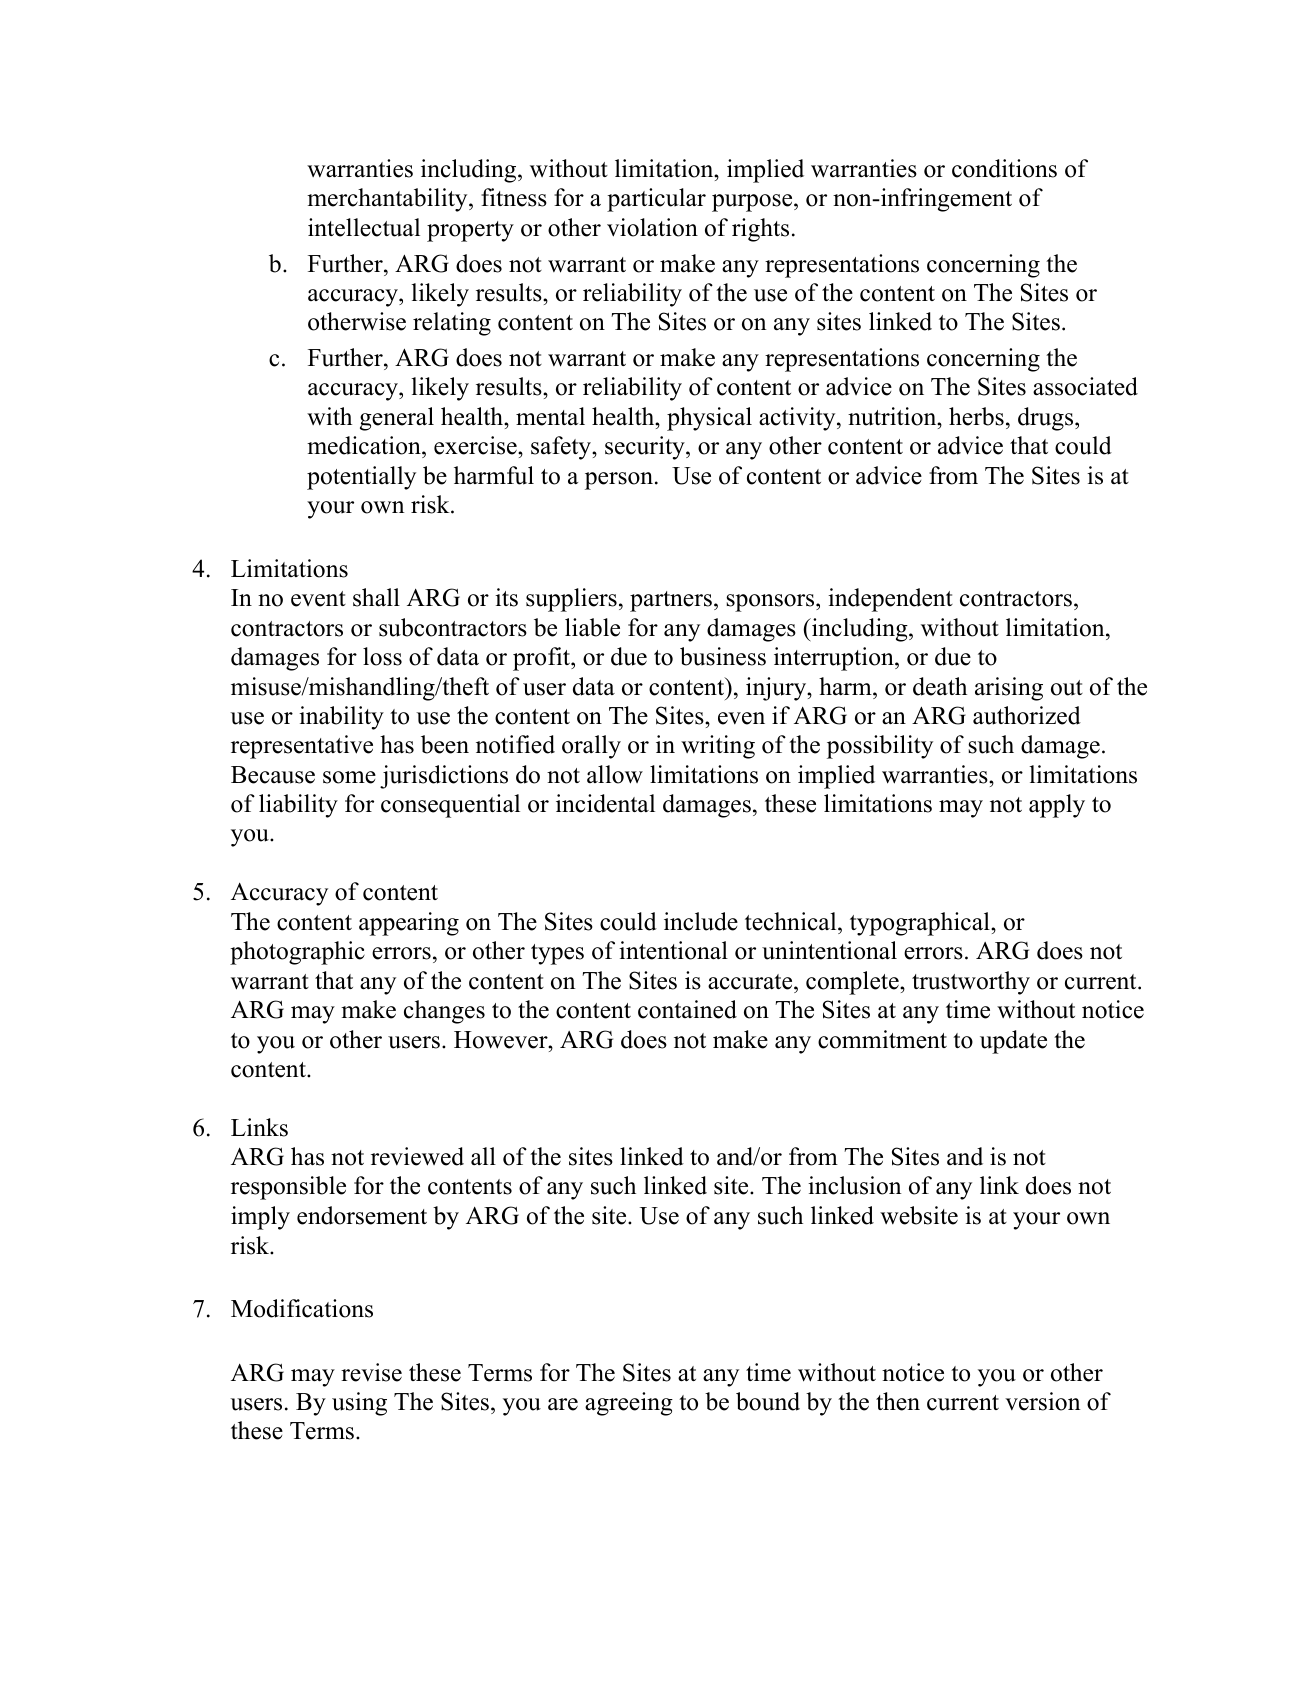 This screenshot has height=1688, width=1304. I want to click on revise, so click(371, 1372).
